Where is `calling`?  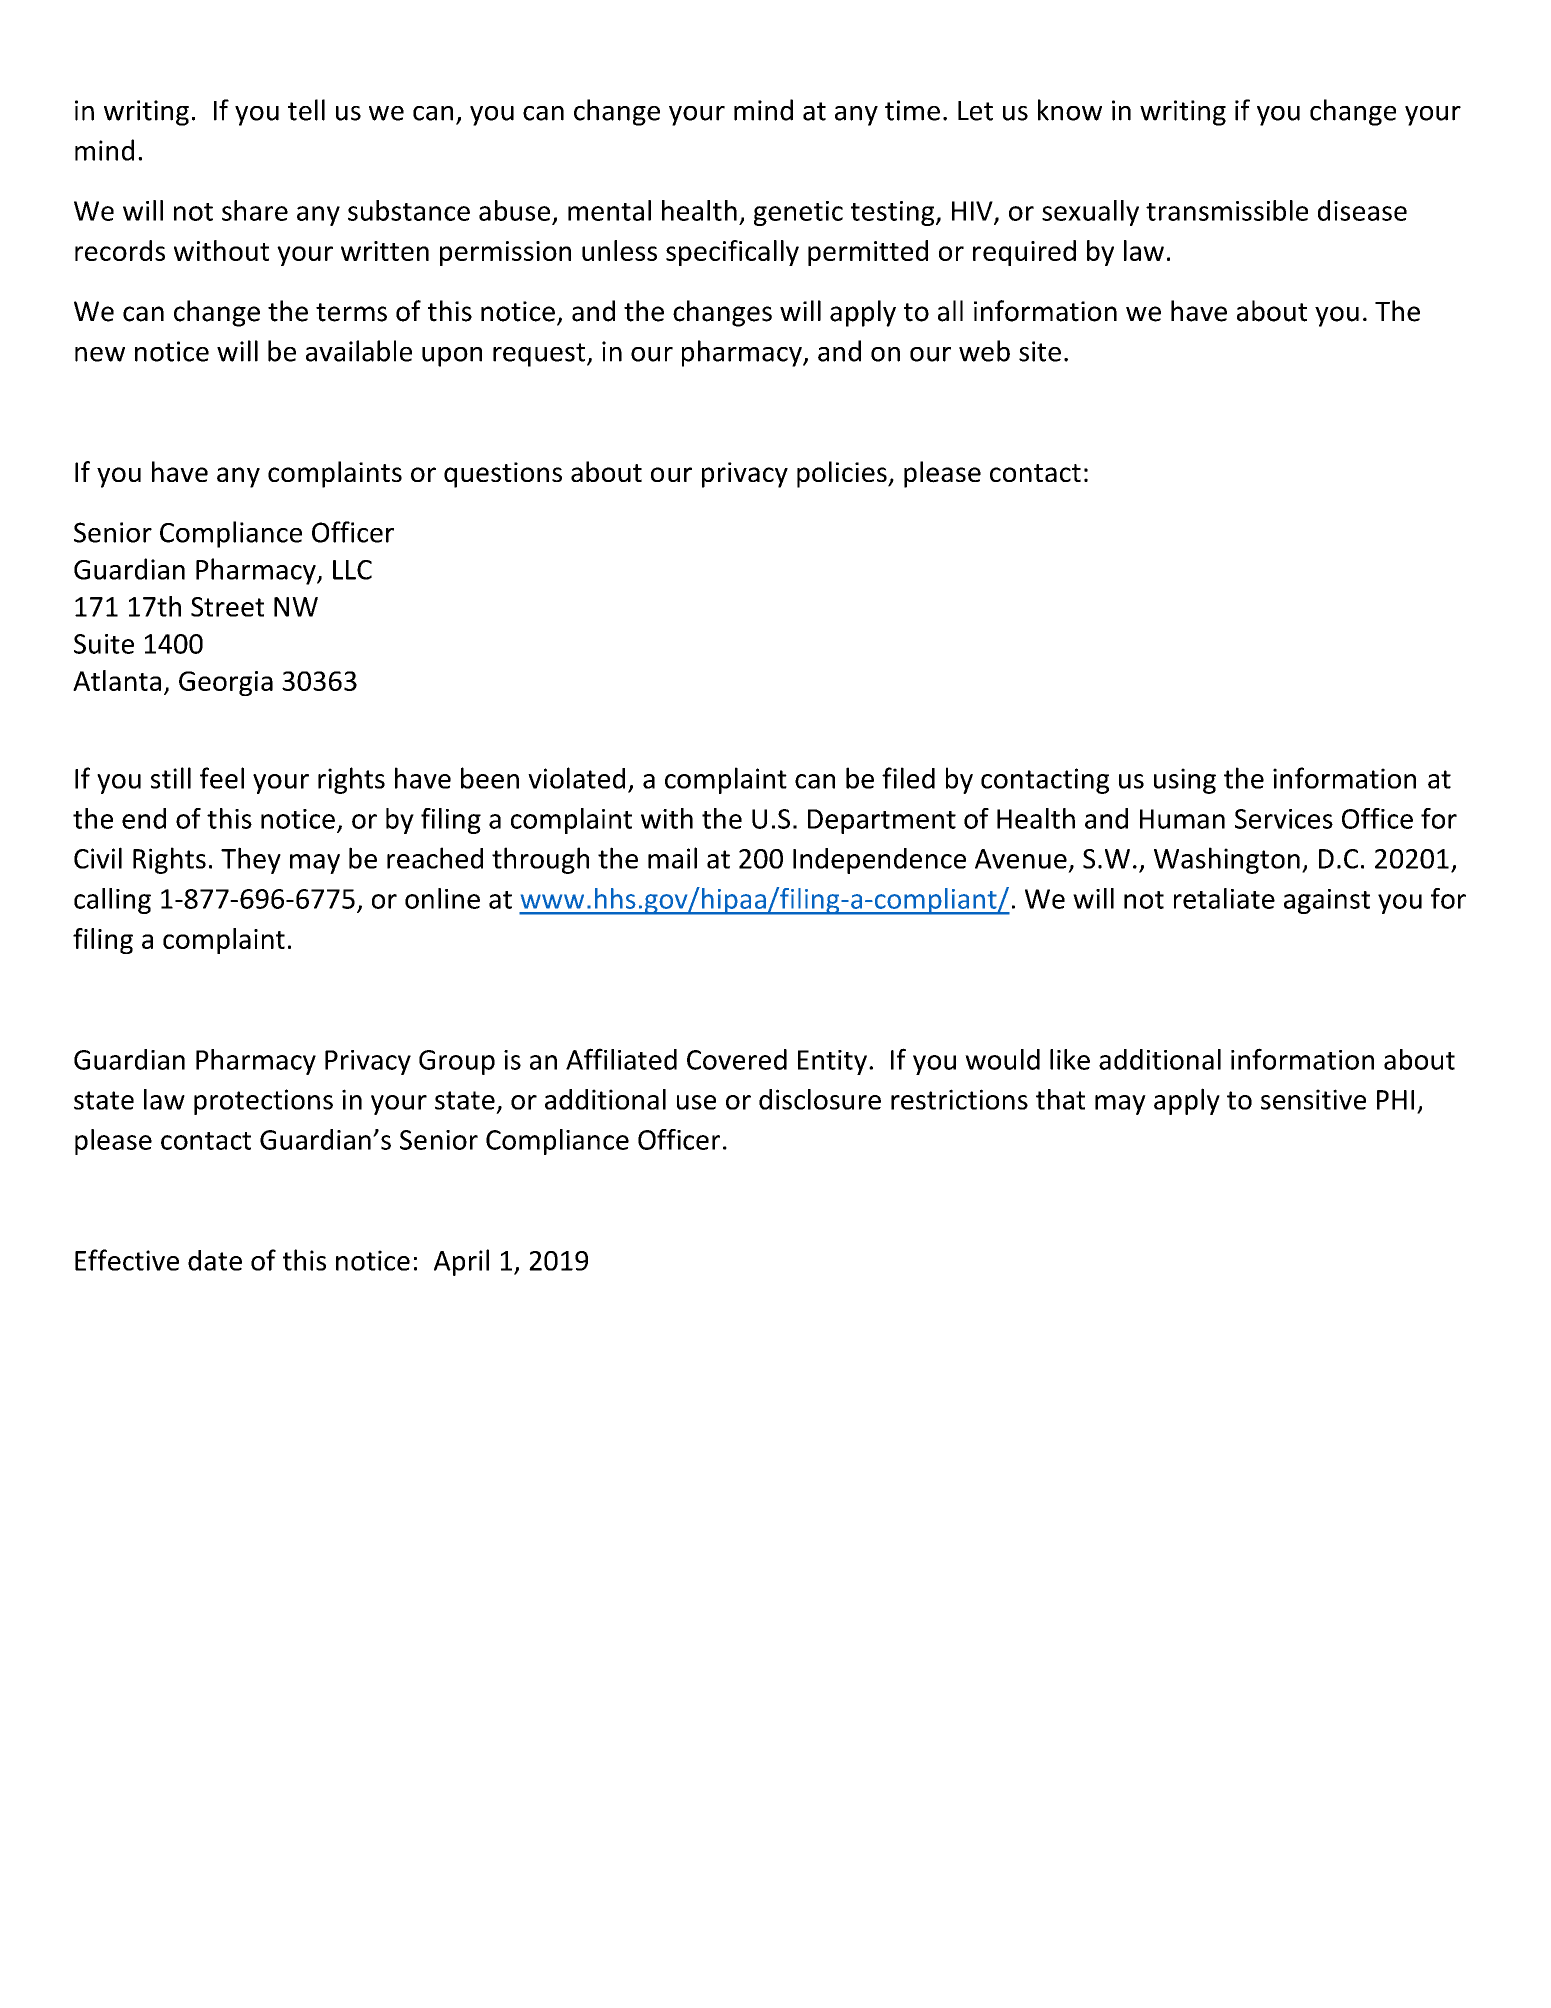 calling is located at coordinates (112, 901).
